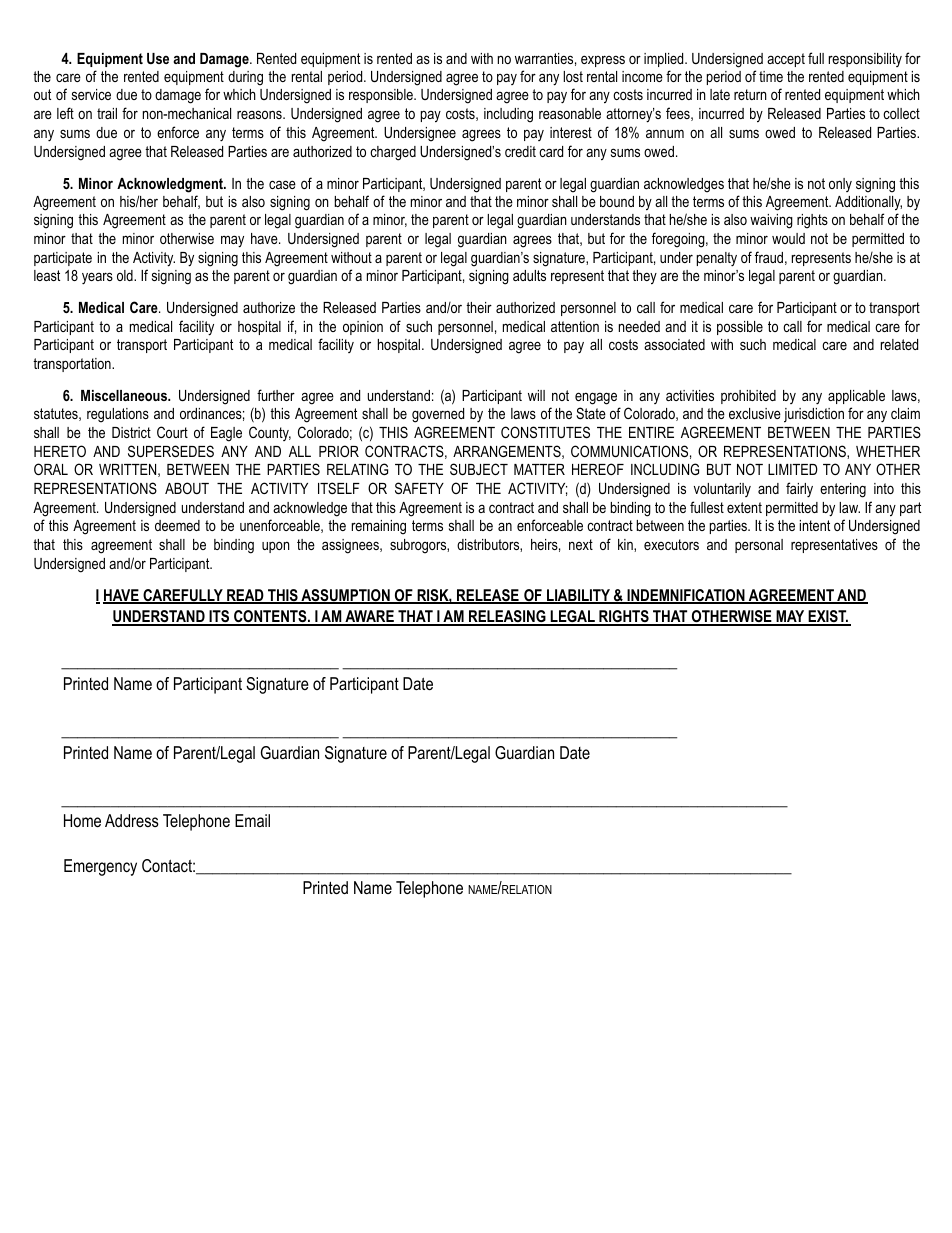  I want to click on would, so click(788, 238).
